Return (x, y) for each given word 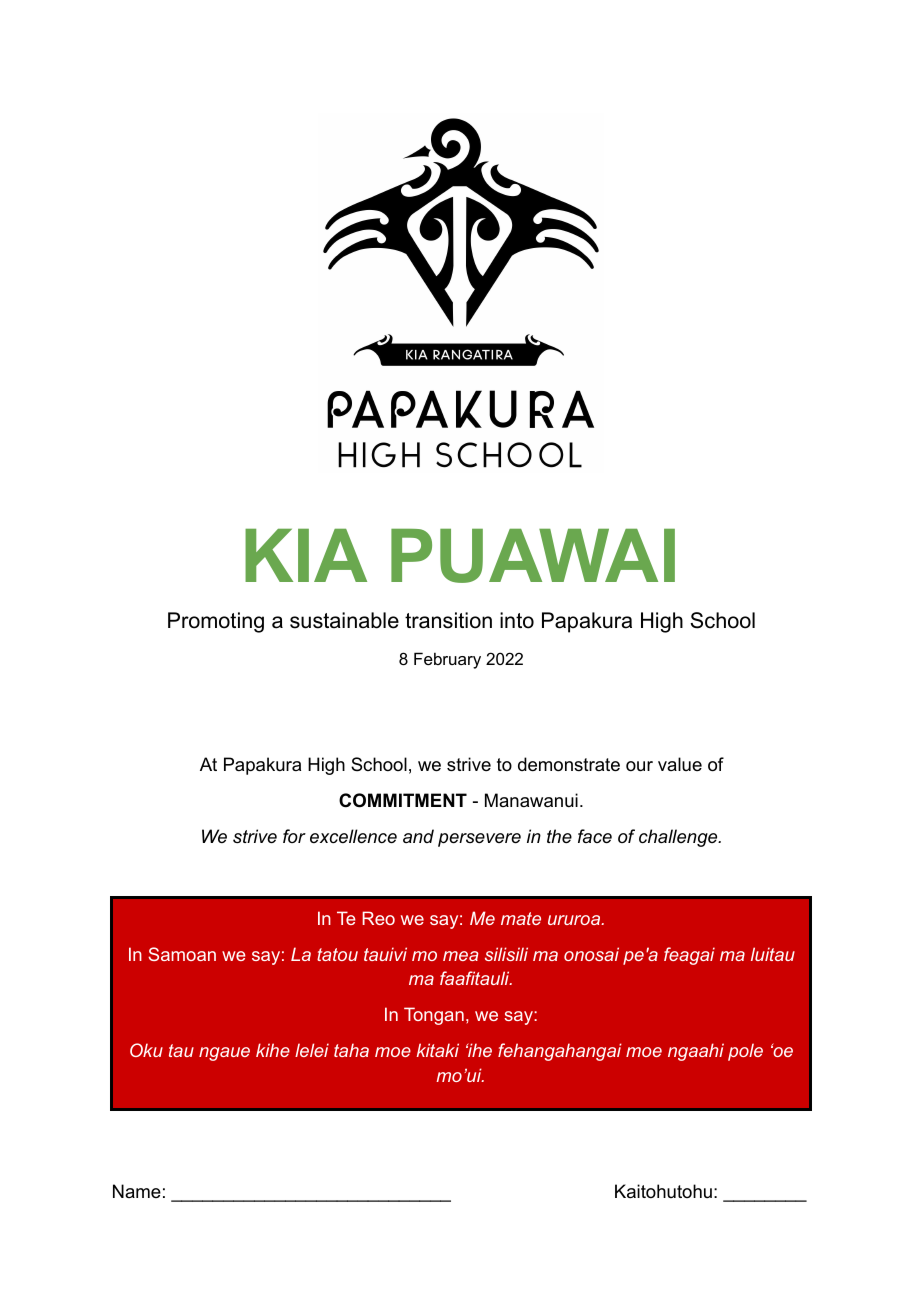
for (294, 836)
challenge (679, 838)
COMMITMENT (403, 800)
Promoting (216, 622)
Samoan (182, 954)
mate (521, 918)
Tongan (434, 1016)
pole (745, 1052)
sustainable (344, 620)
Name (137, 1191)
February (447, 660)
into (517, 620)
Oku (146, 1050)
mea (460, 956)
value (680, 764)
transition (448, 620)
